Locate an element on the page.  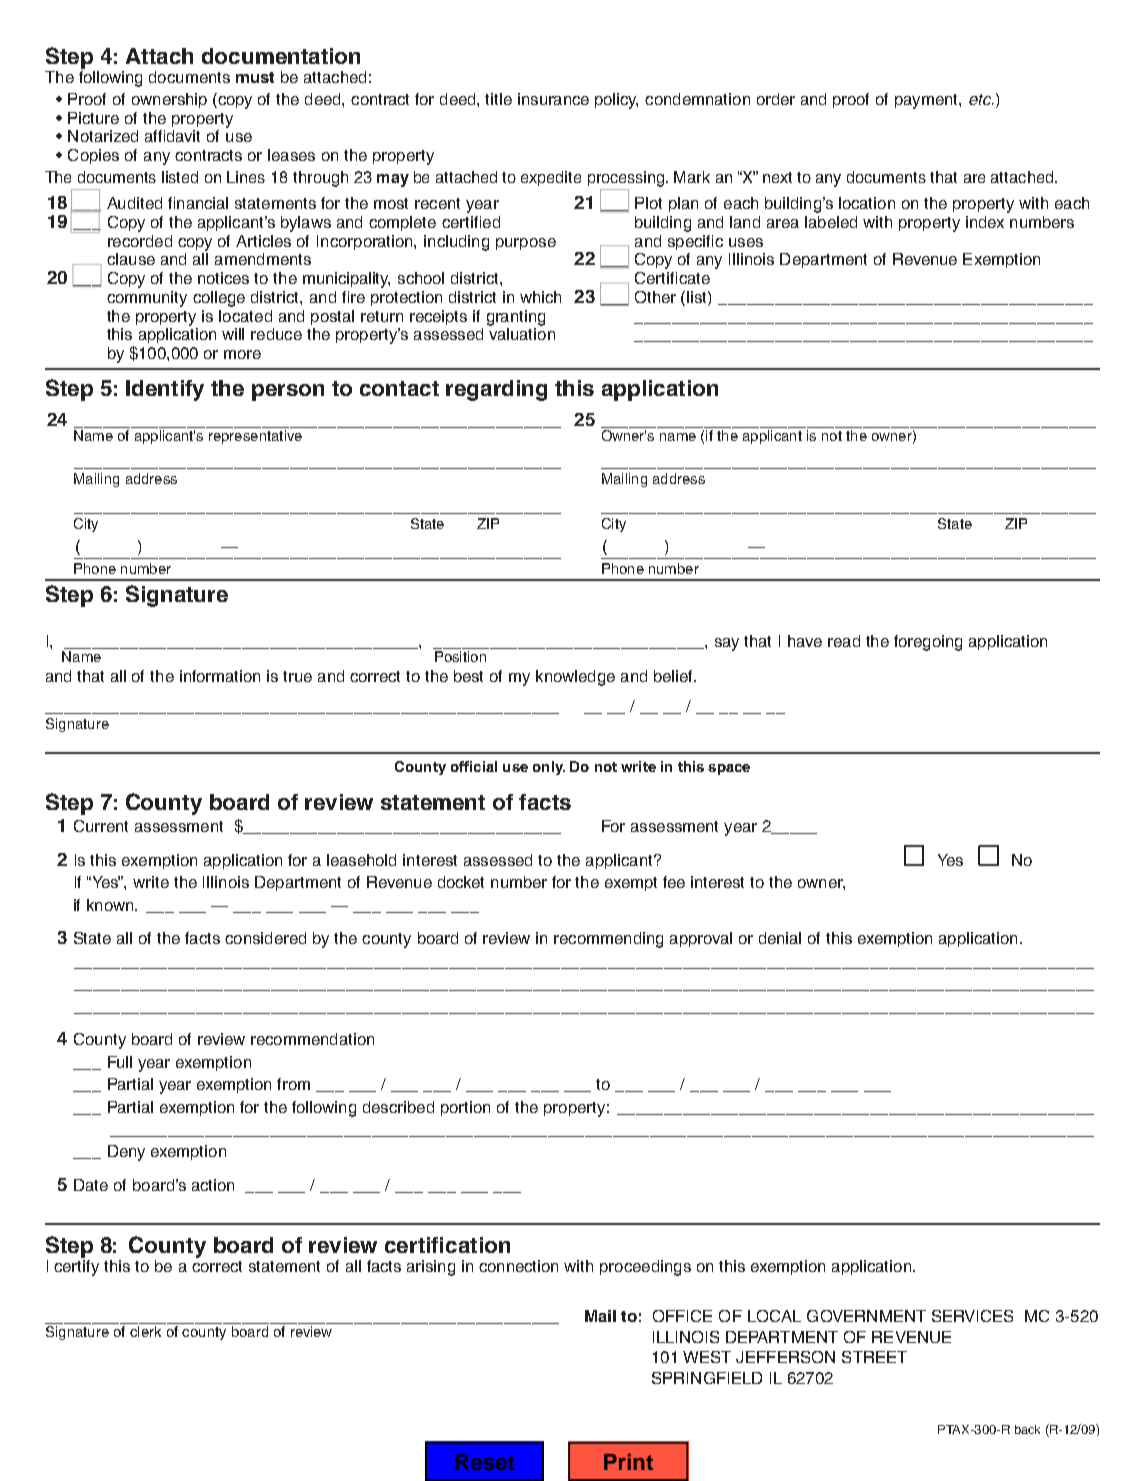
considered is located at coordinates (265, 938).
